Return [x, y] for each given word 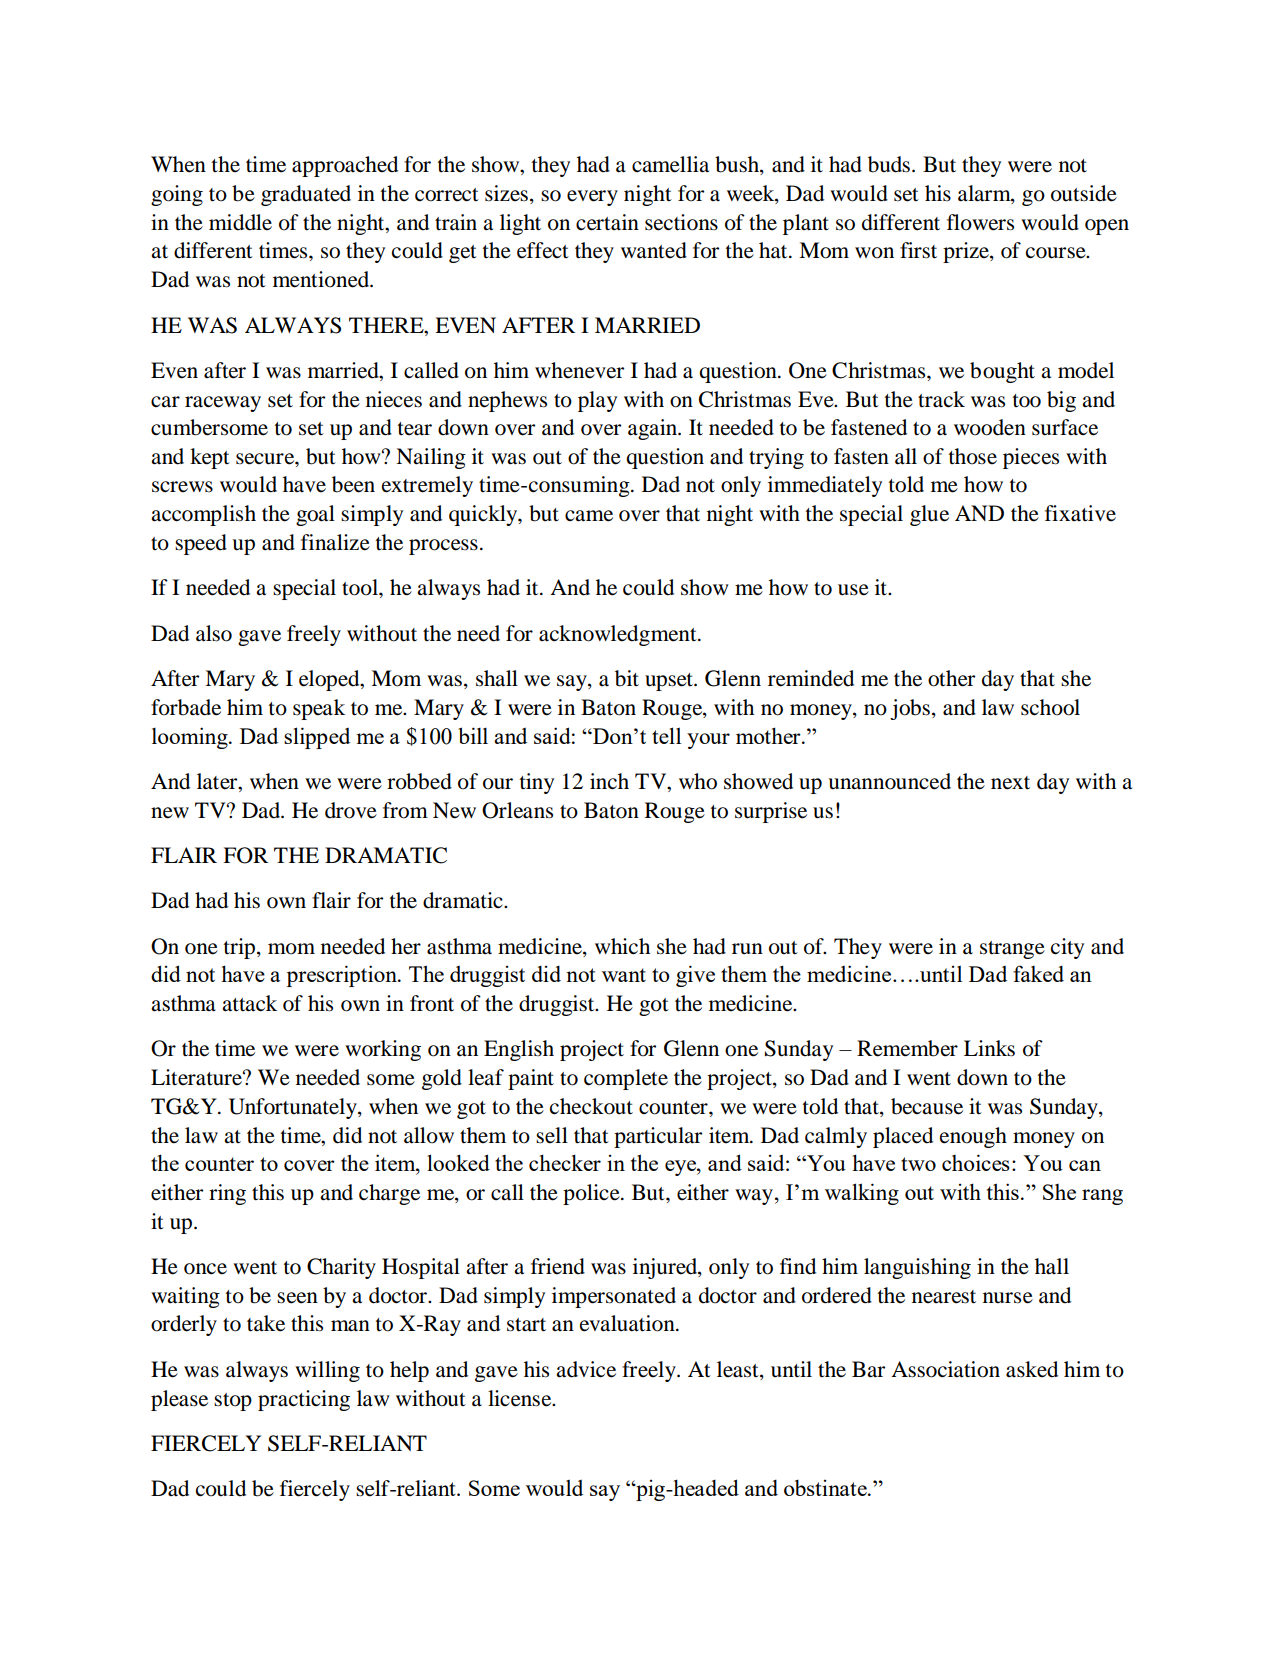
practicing [304, 1400]
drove [351, 810]
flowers [980, 222]
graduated [306, 195]
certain [607, 222]
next [1010, 783]
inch [609, 781]
